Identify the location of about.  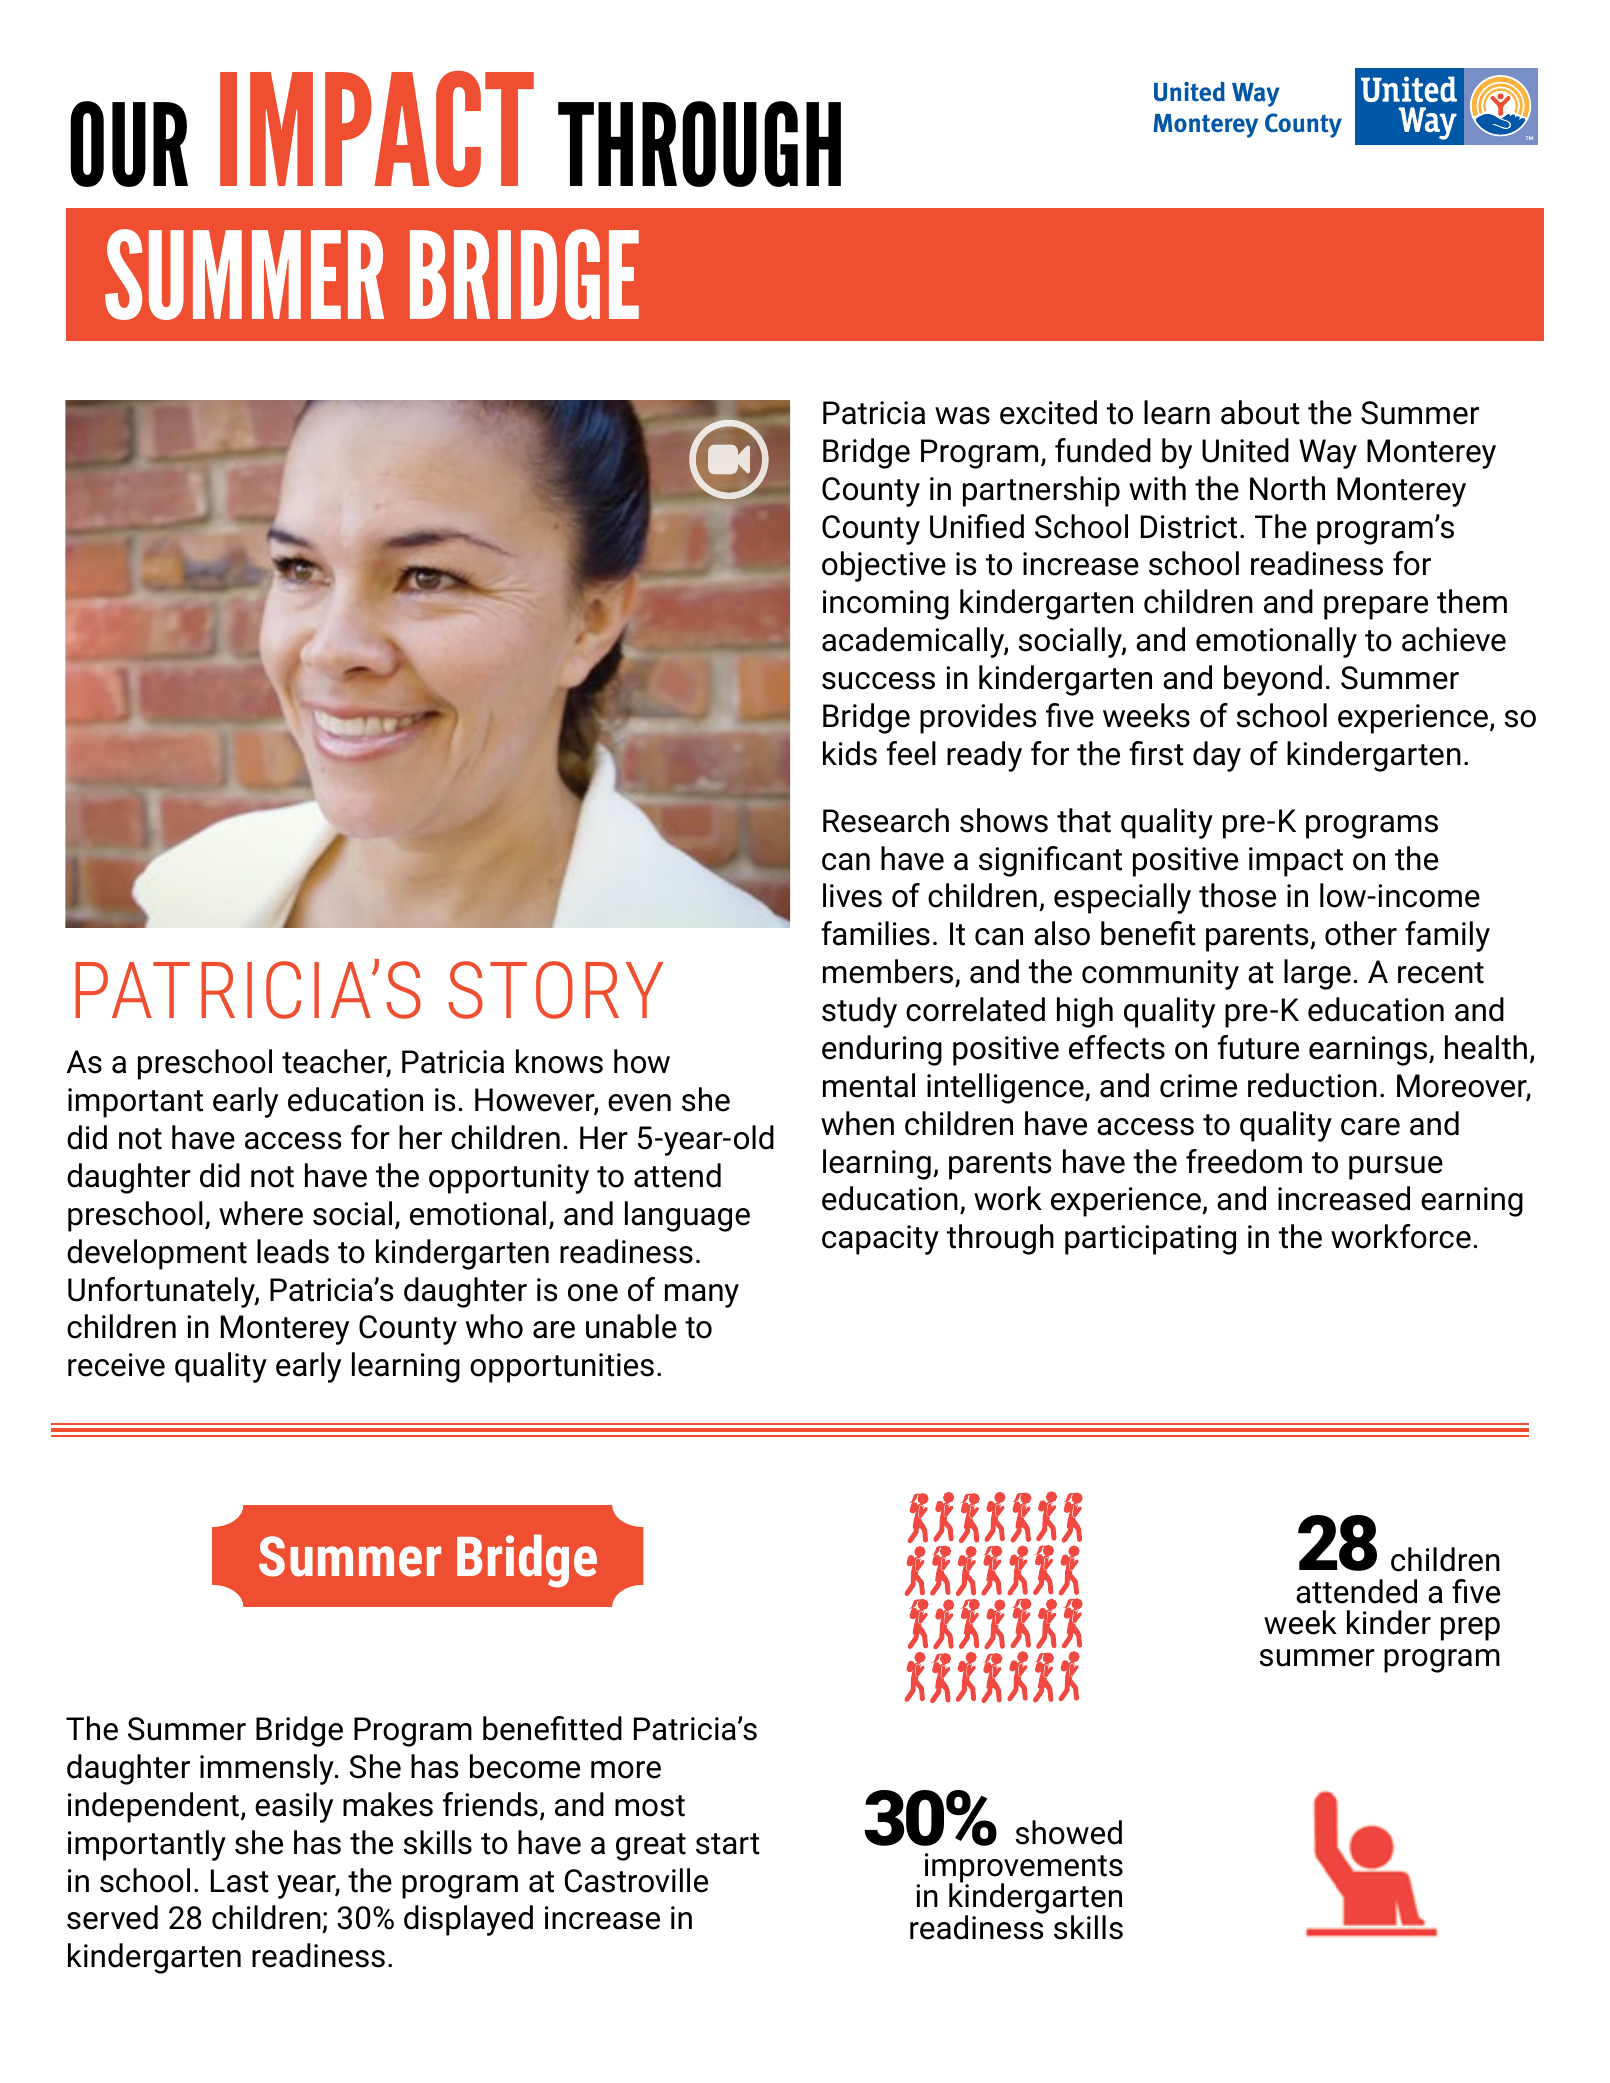
(1260, 412).
